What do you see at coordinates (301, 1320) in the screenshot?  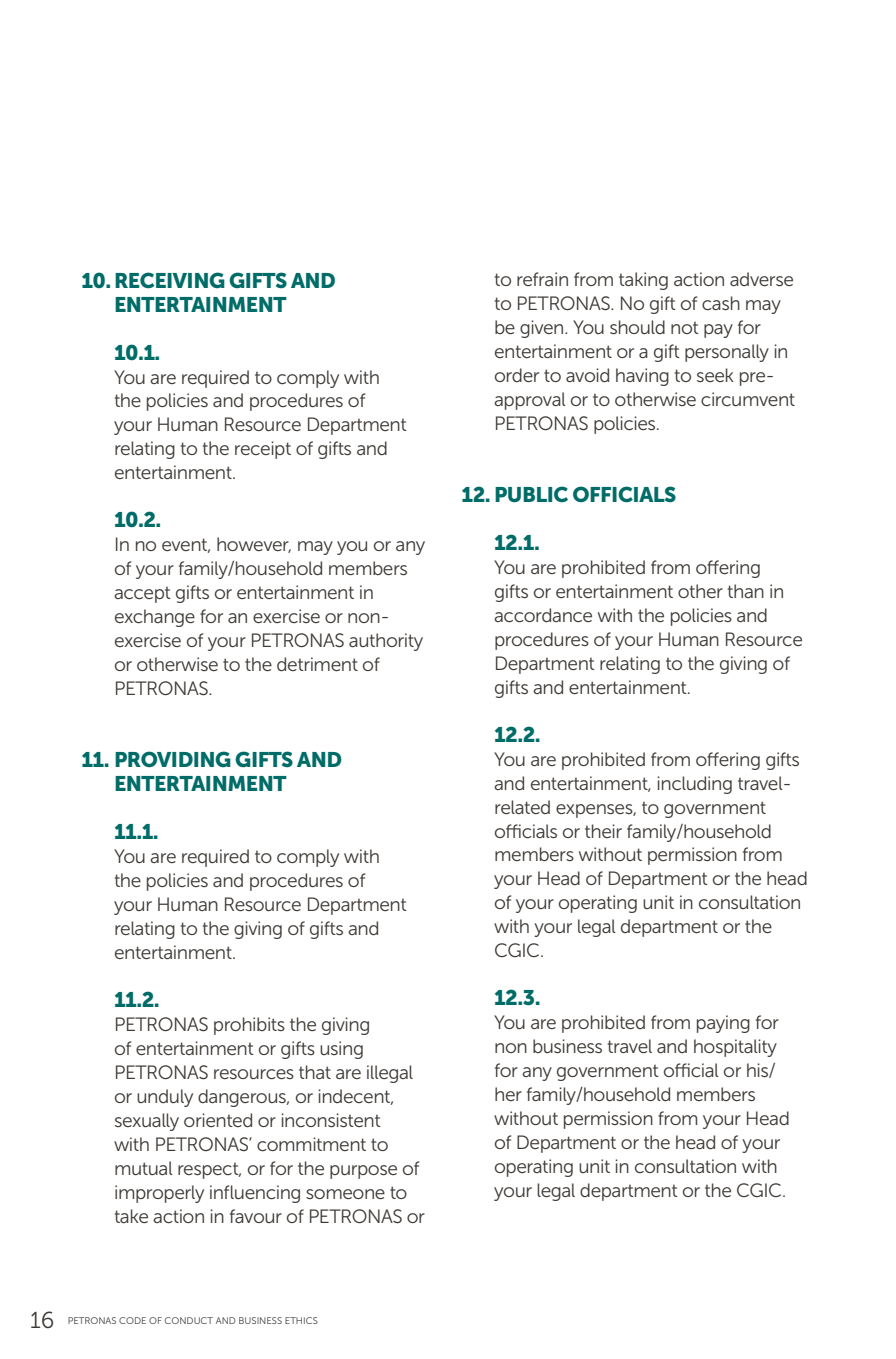 I see `ETHICS` at bounding box center [301, 1320].
